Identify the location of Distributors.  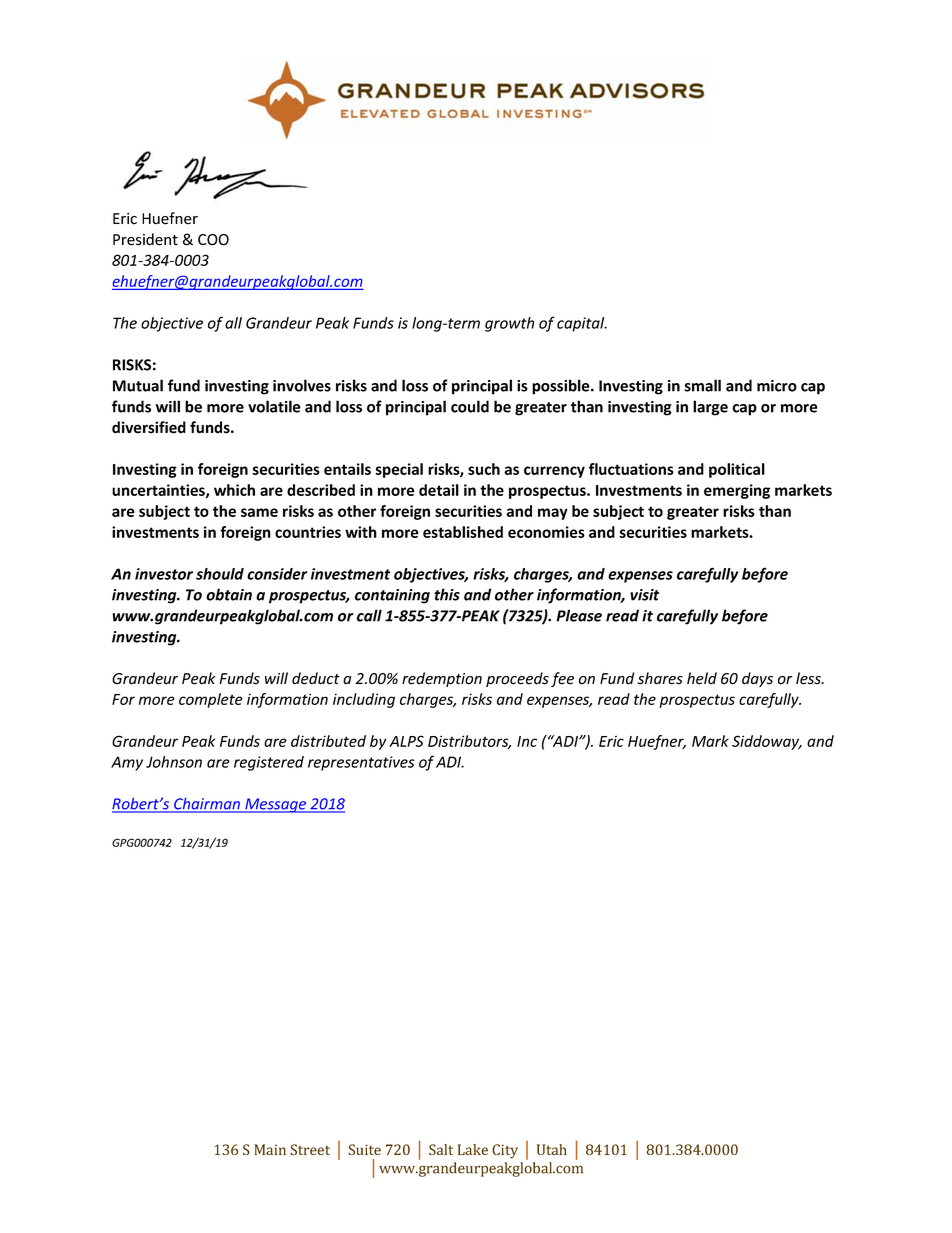
(469, 742).
